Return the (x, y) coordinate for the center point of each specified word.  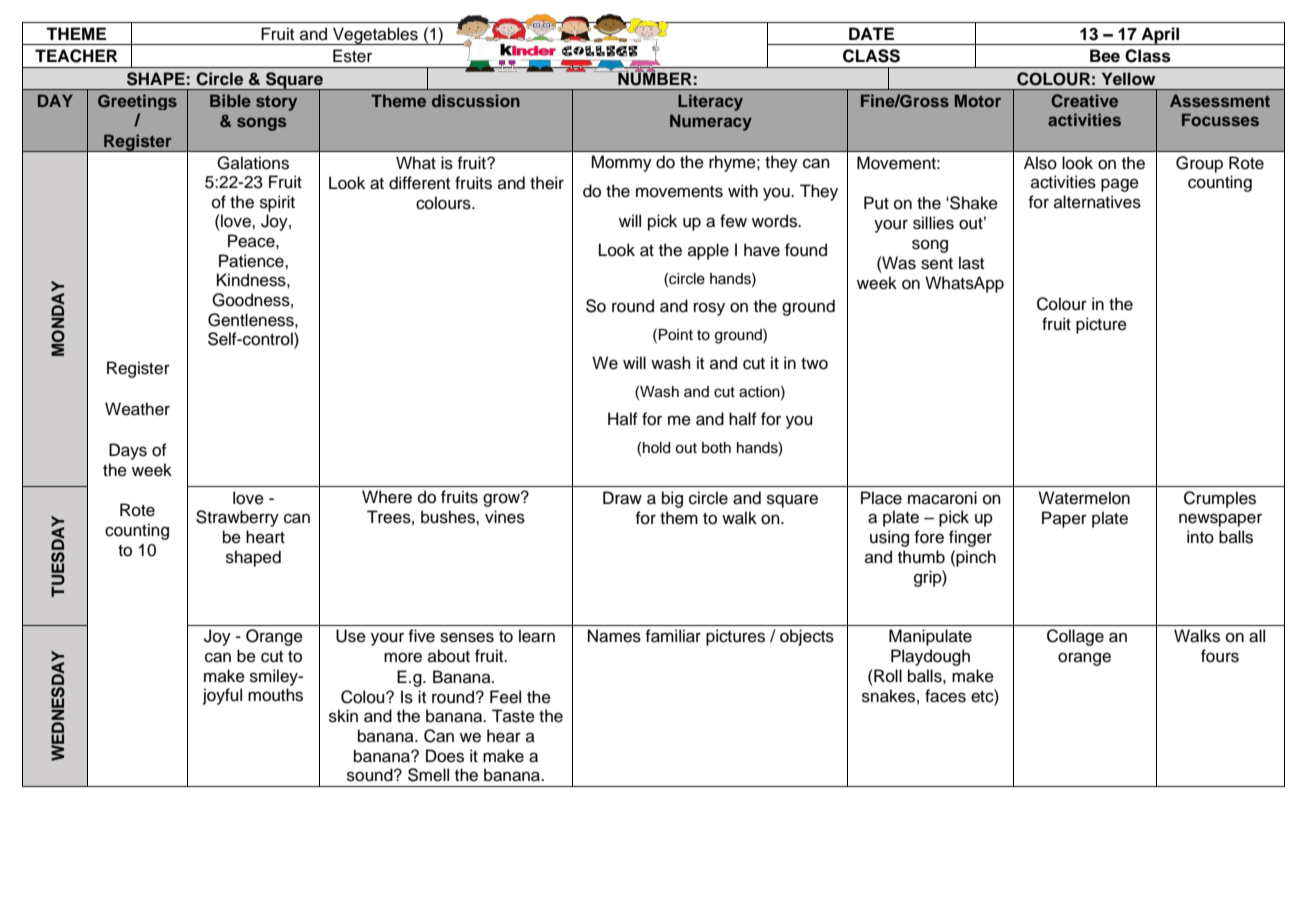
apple (708, 251)
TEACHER (76, 56)
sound (371, 775)
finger (970, 538)
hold (656, 448)
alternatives (1097, 202)
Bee (1105, 56)
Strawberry (237, 518)
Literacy (710, 102)
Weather (137, 409)
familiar (673, 636)
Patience (252, 261)
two (814, 364)
